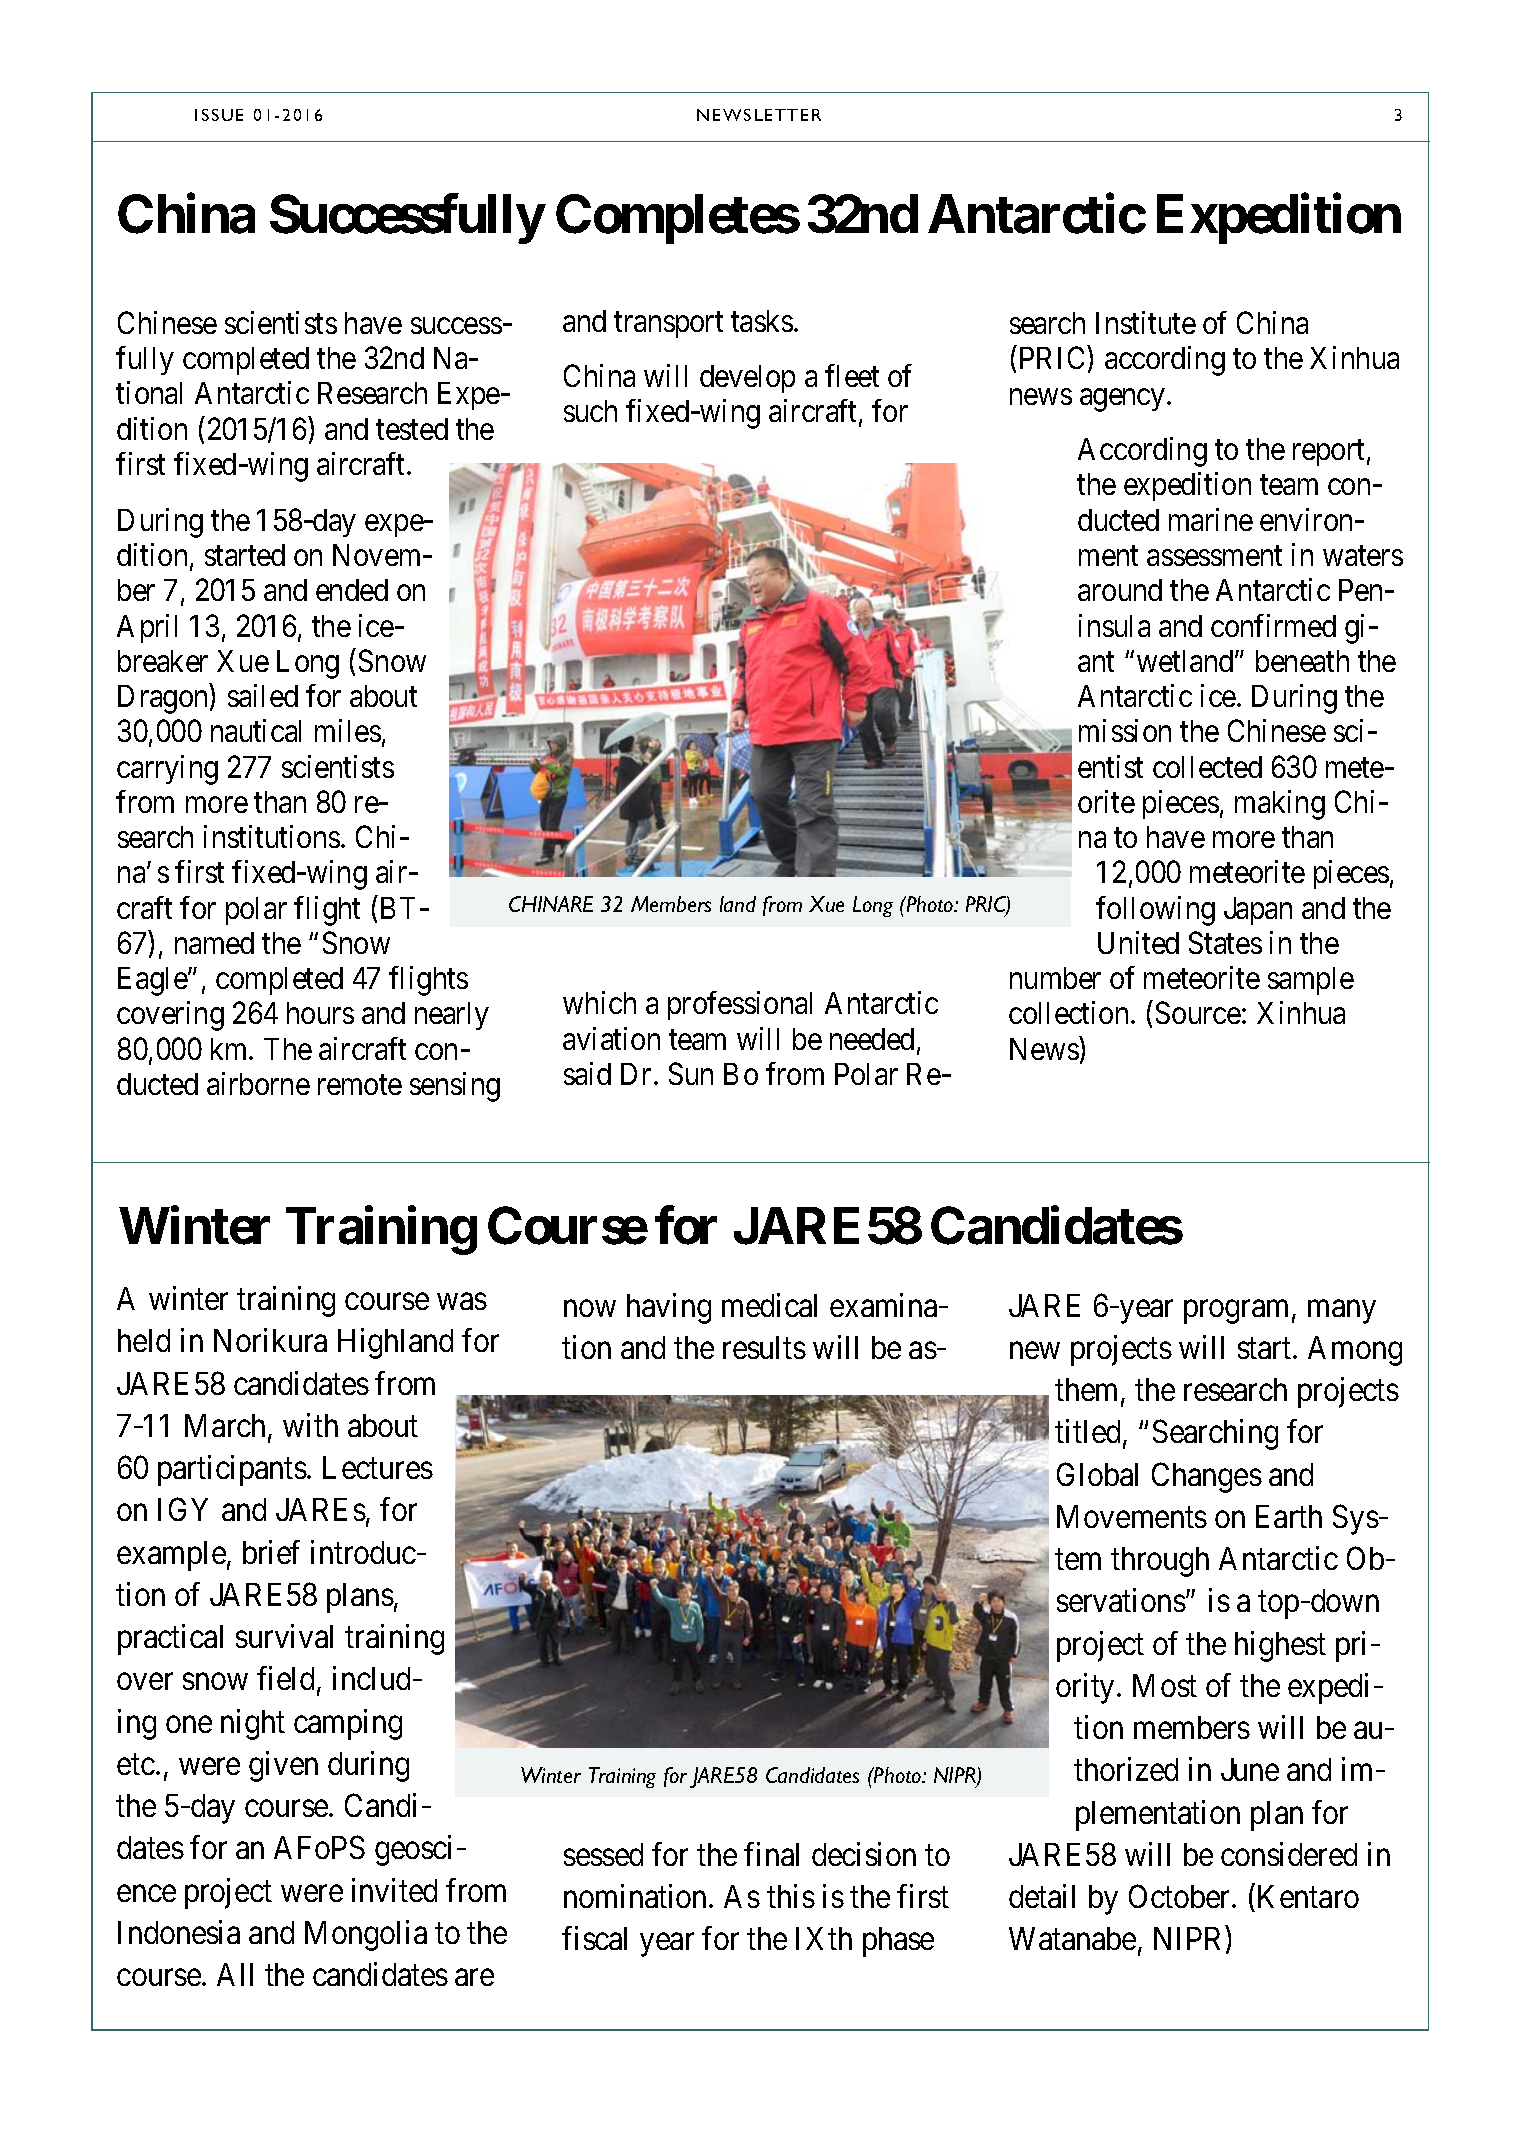  What do you see at coordinates (412, 429) in the screenshot?
I see `tested` at bounding box center [412, 429].
